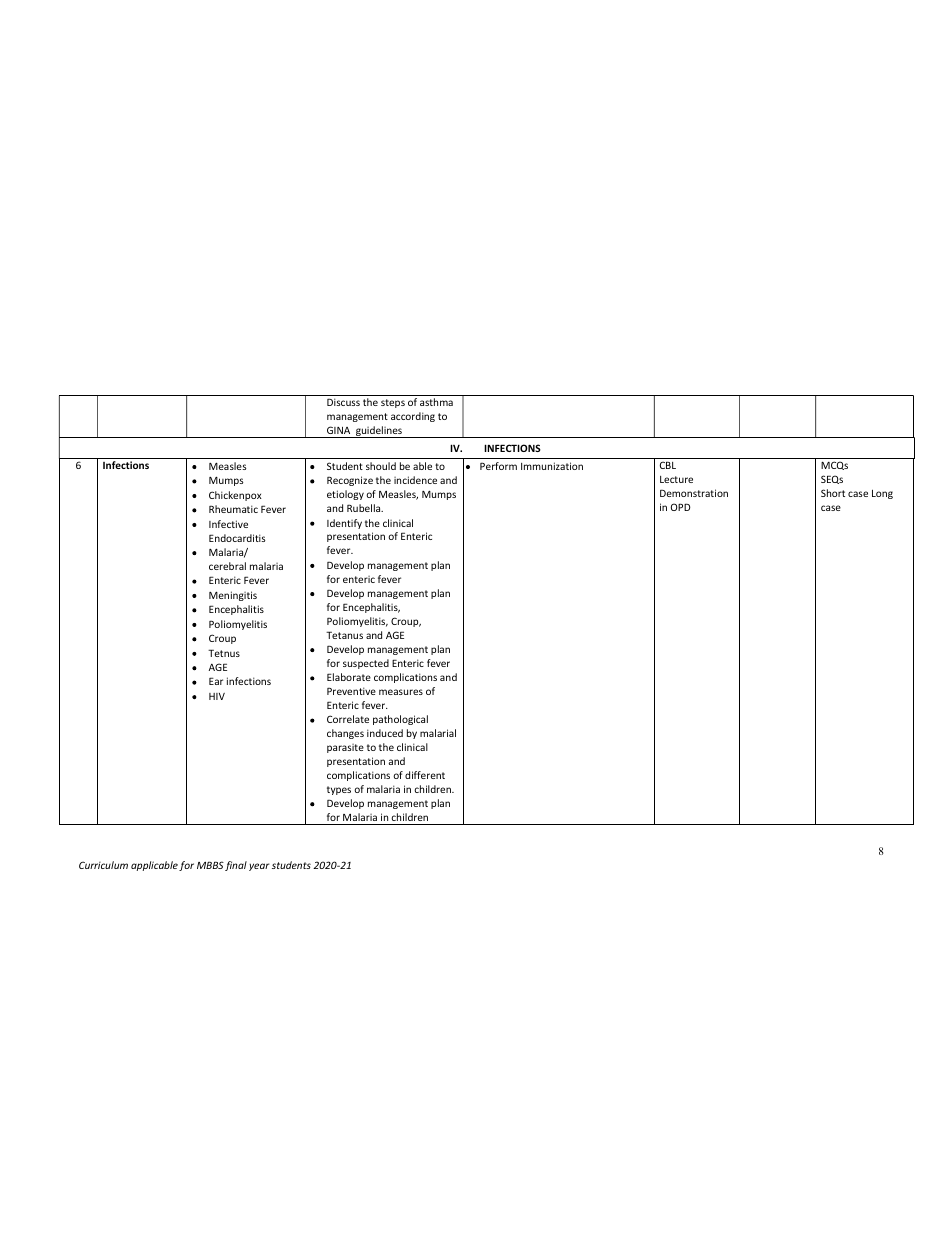 This document has height=1233, width=952. I want to click on Identify, so click(344, 524).
